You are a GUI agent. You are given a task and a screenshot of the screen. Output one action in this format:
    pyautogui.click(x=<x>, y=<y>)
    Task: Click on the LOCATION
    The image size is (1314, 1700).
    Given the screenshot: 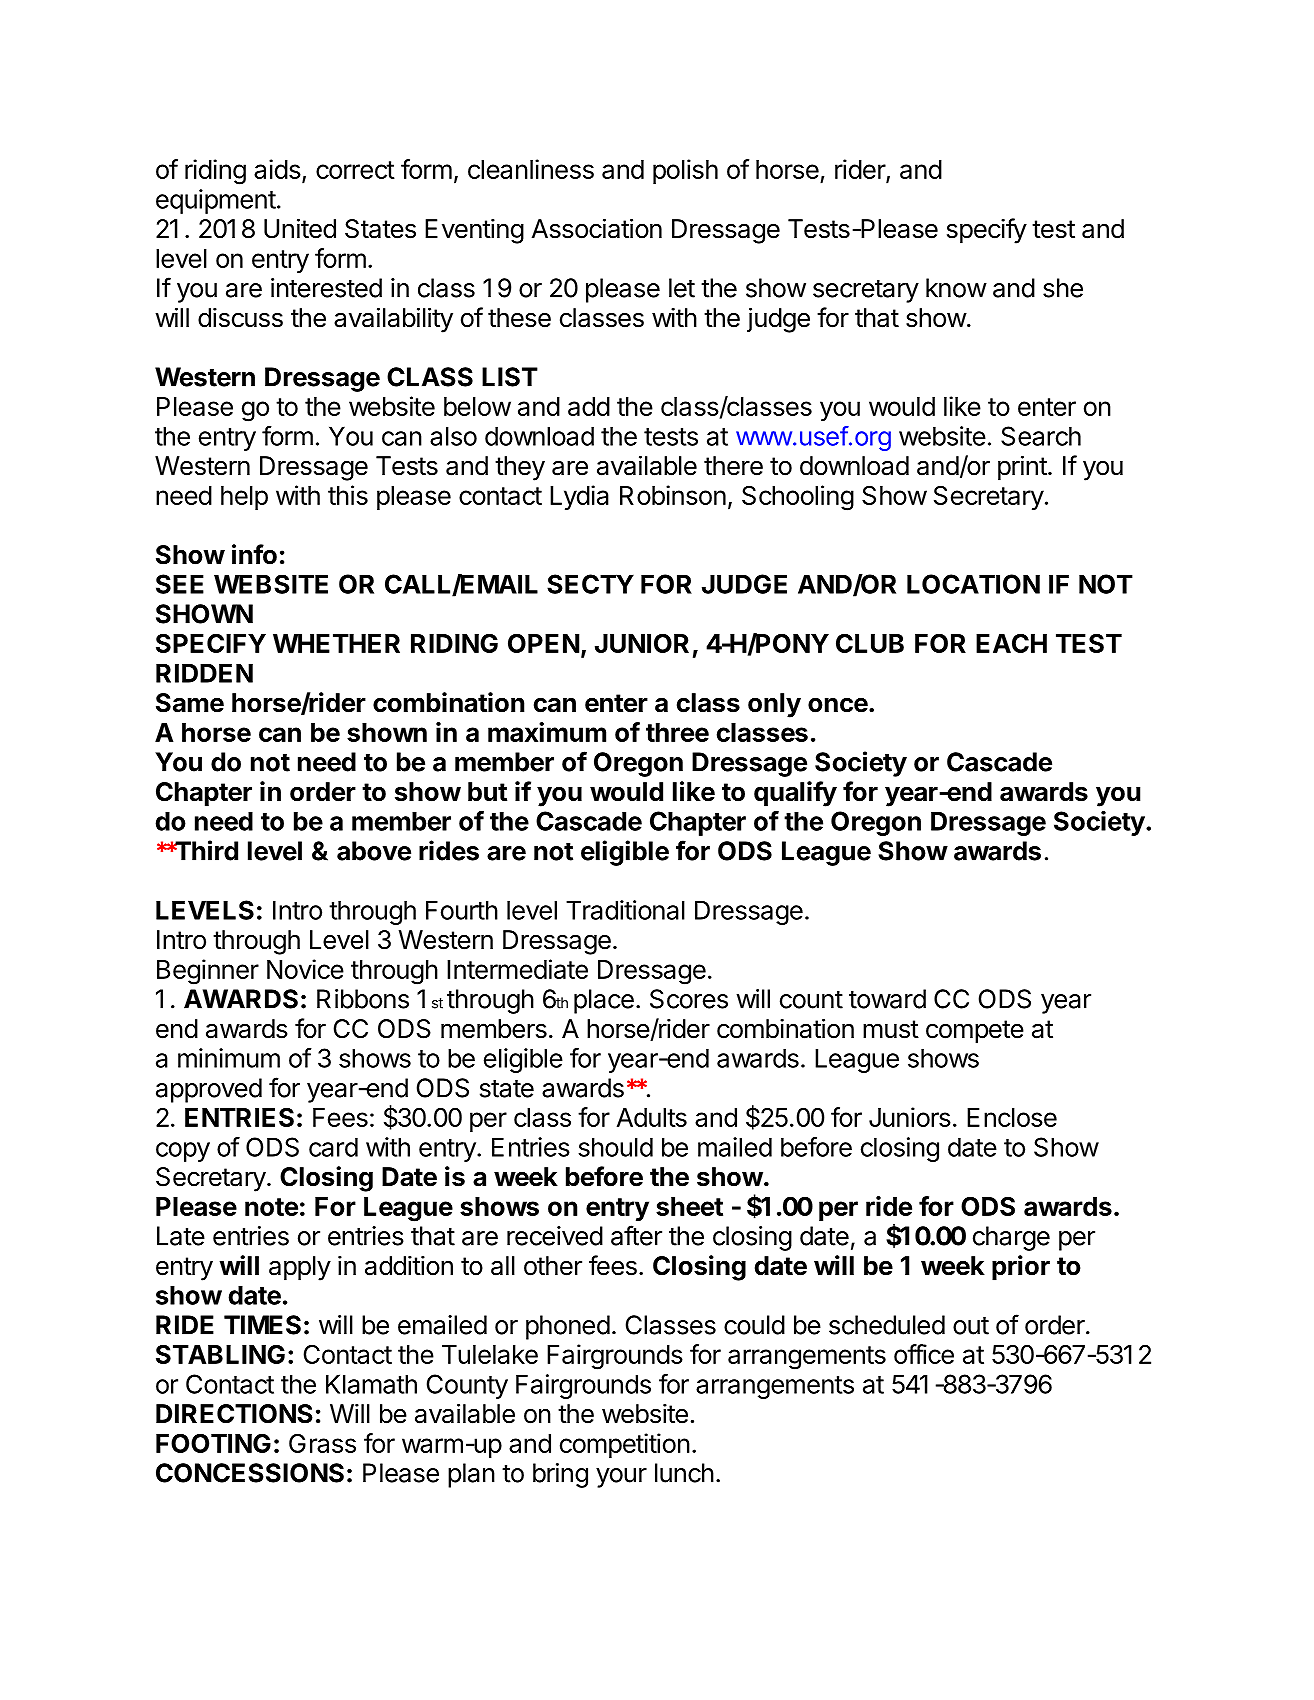 What is the action you would take?
    pyautogui.click(x=973, y=584)
